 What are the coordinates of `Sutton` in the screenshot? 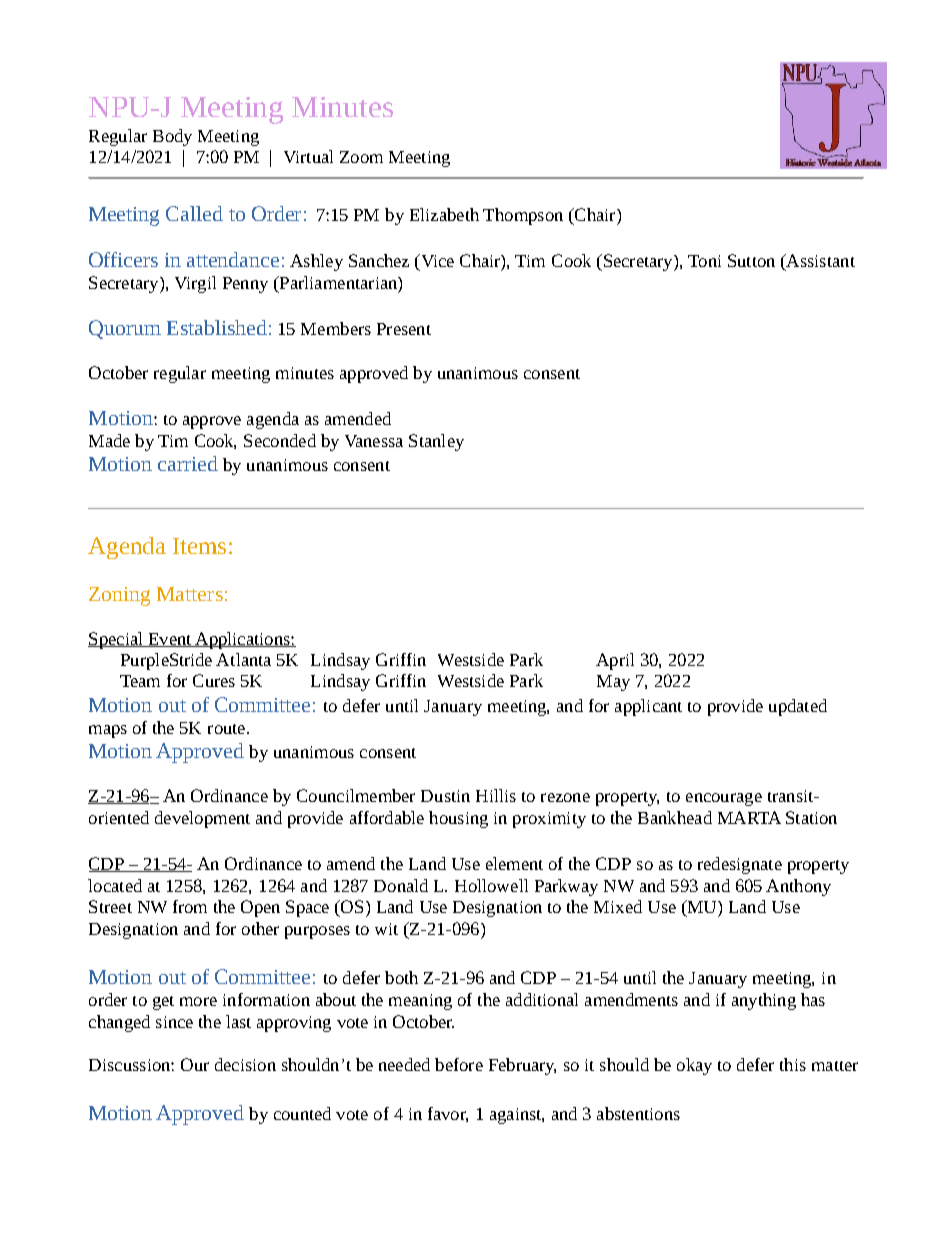 It's located at (751, 260).
